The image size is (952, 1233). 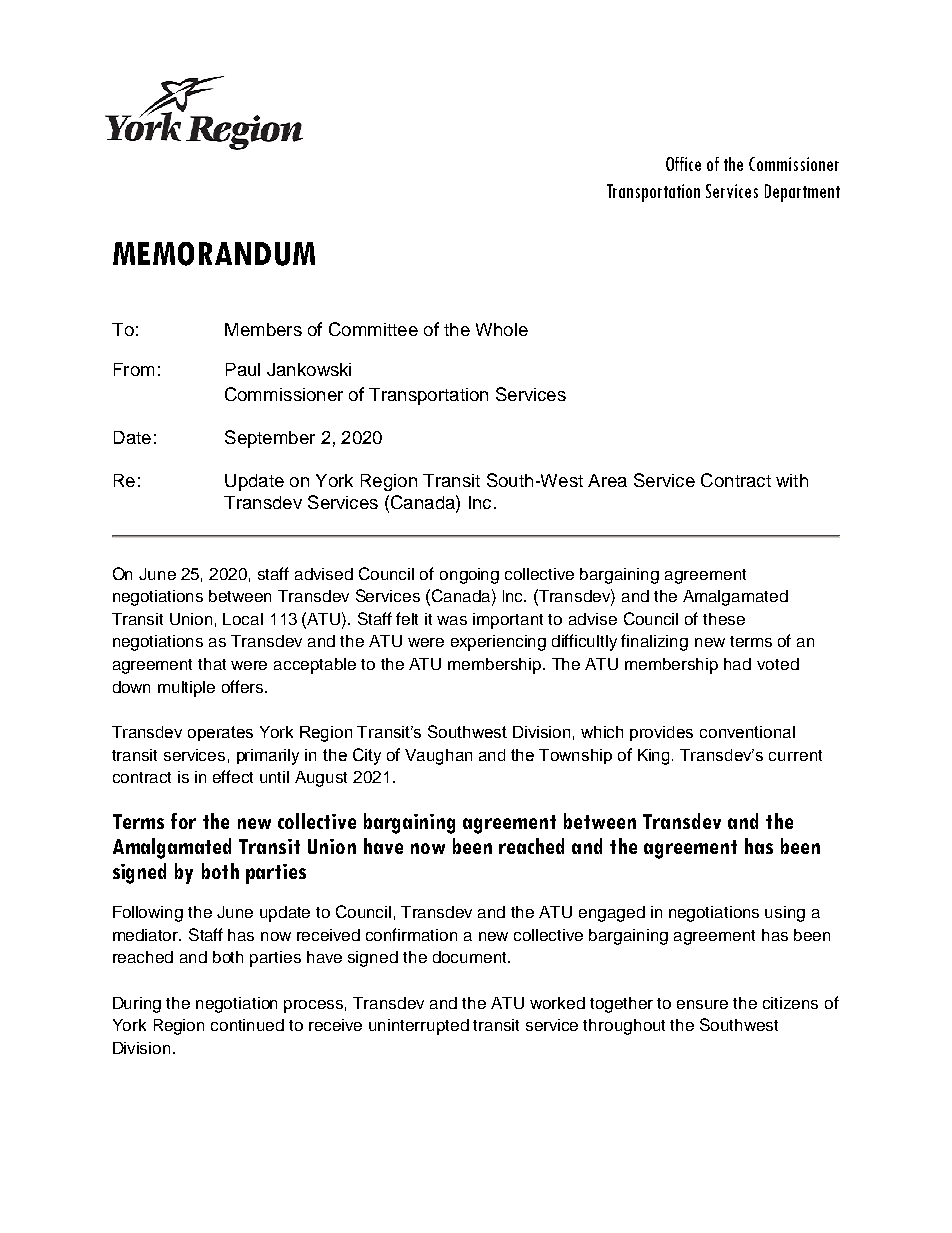 What do you see at coordinates (247, 1025) in the image?
I see `continued` at bounding box center [247, 1025].
